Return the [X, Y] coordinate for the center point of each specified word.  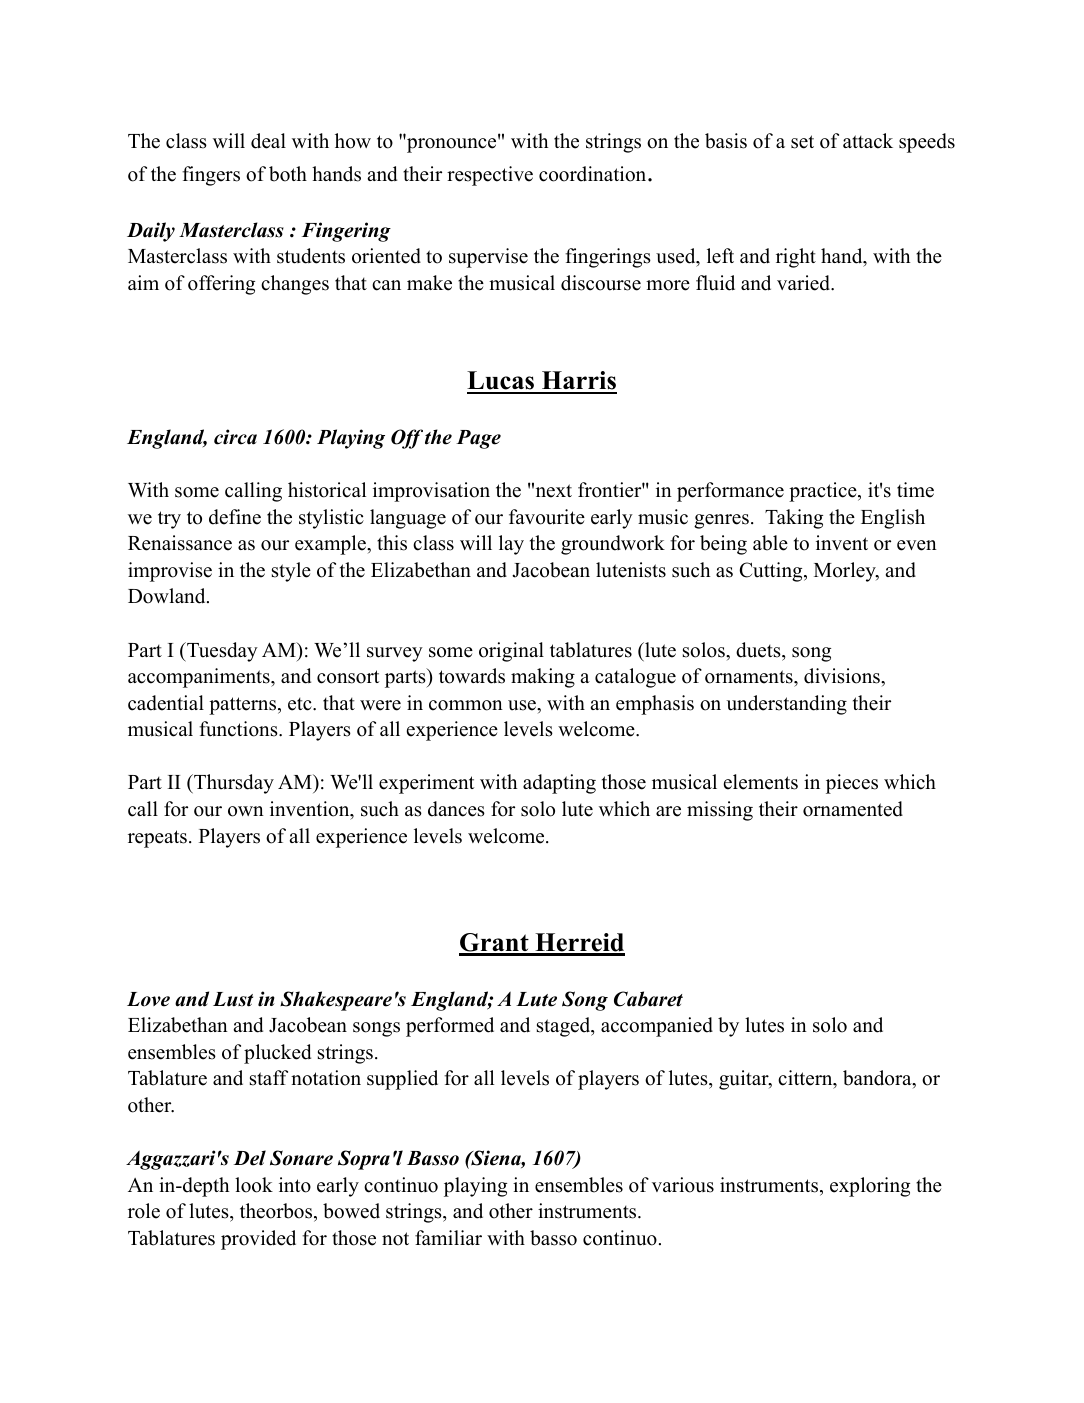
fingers [211, 176]
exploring [870, 1187]
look [254, 1185]
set [802, 142]
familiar [448, 1237]
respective [490, 176]
